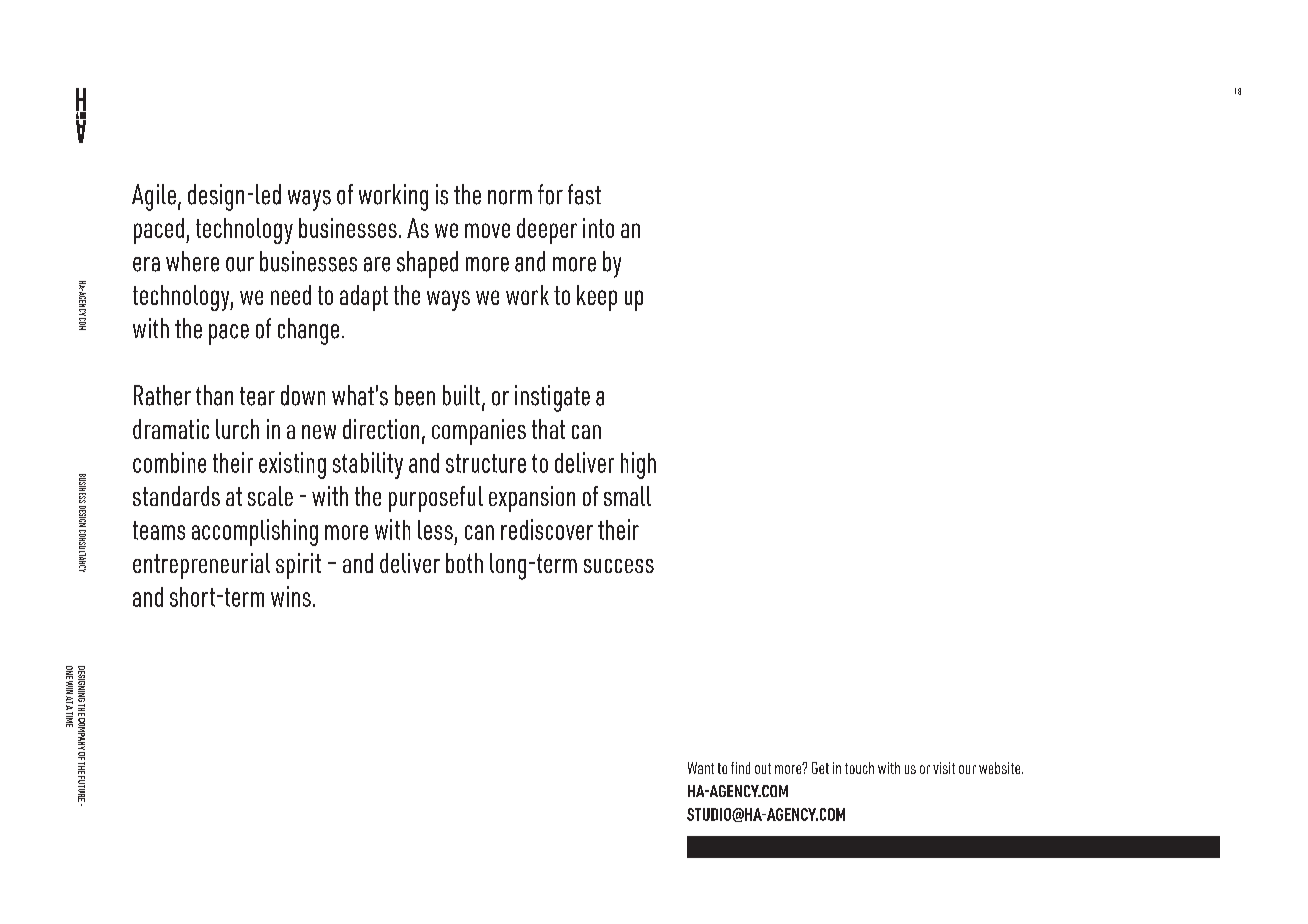 The height and width of the screenshot is (924, 1308). Describe the element at coordinates (154, 197) in the screenshot. I see `Agile` at that location.
